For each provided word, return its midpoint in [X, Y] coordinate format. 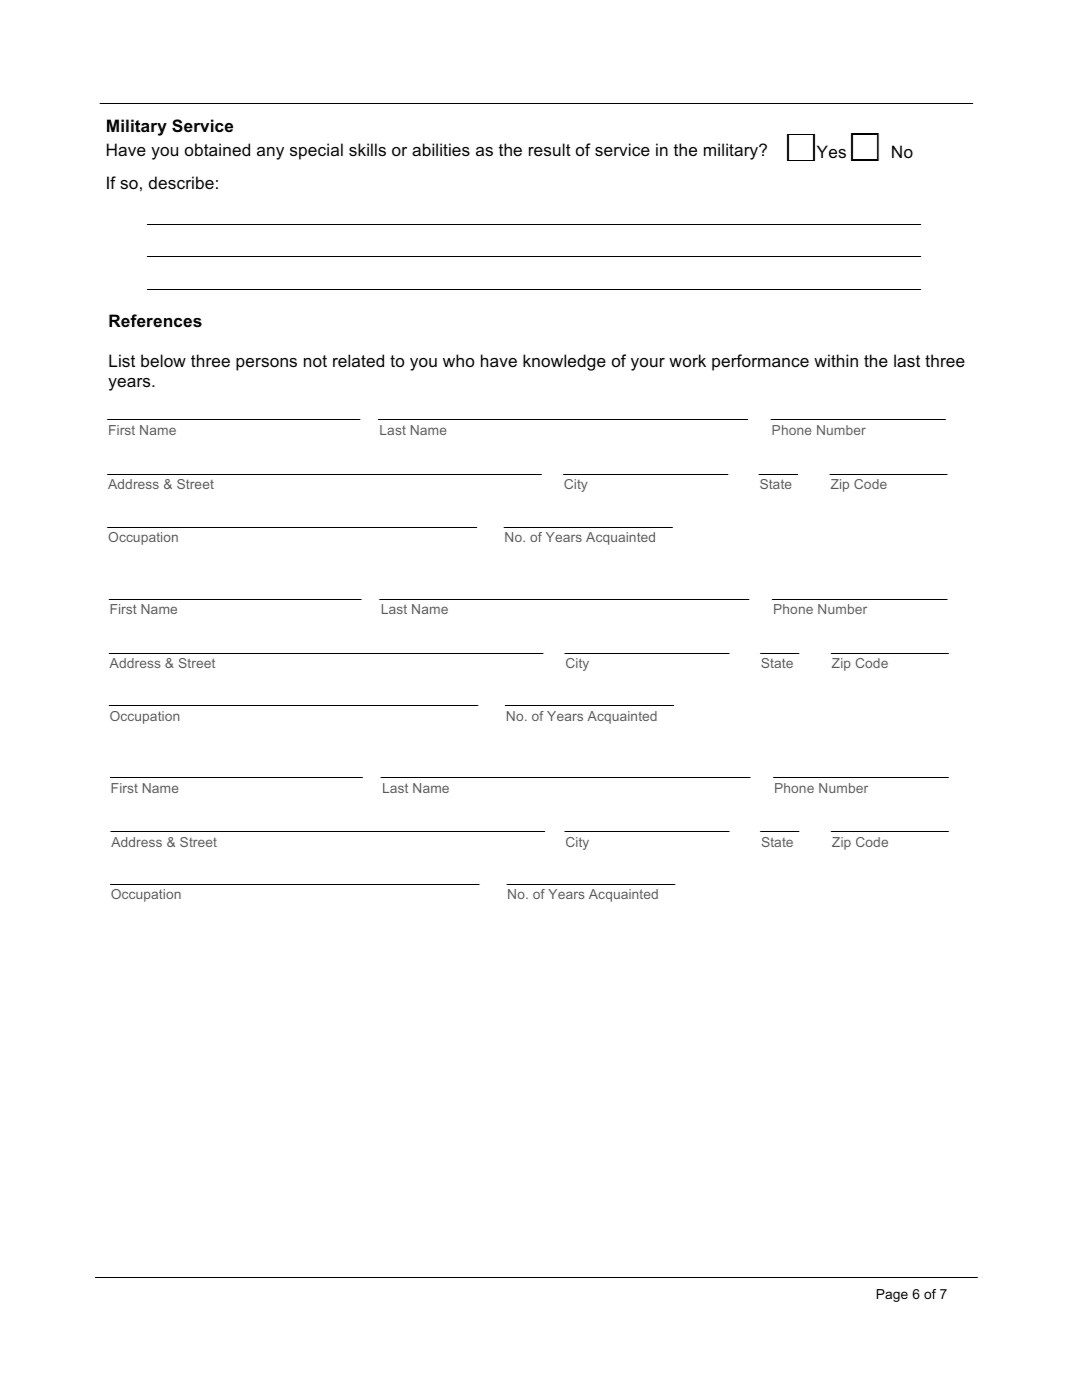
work [687, 360]
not [315, 361]
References [155, 320]
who [458, 360]
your [648, 364]
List [122, 360]
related [358, 360]
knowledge [564, 362]
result [550, 149]
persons [266, 364]
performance [760, 362]
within [836, 360]
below [163, 360]
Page [892, 1295]
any [270, 153]
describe [181, 182]
